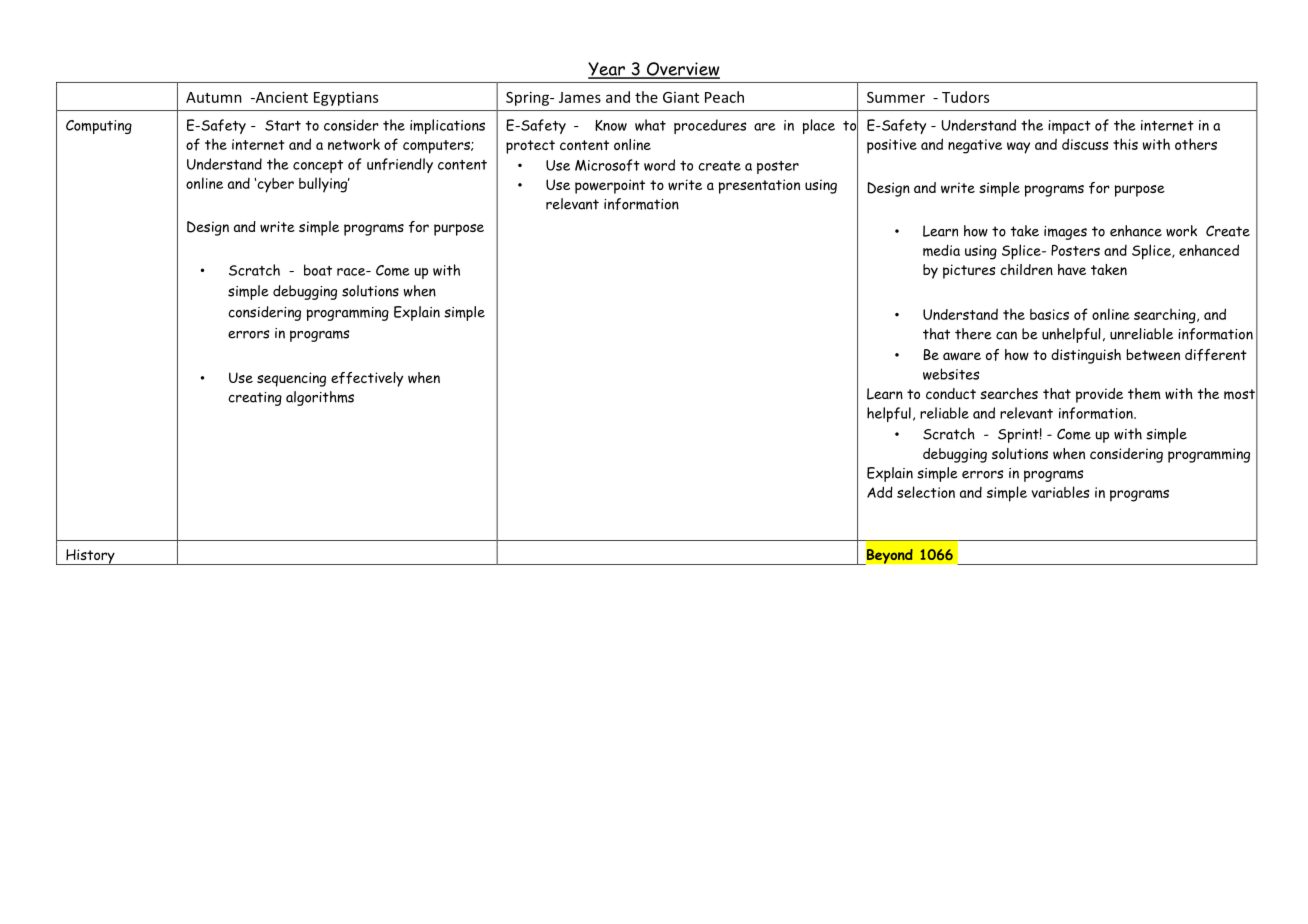  What do you see at coordinates (90, 557) in the screenshot?
I see `History` at bounding box center [90, 557].
